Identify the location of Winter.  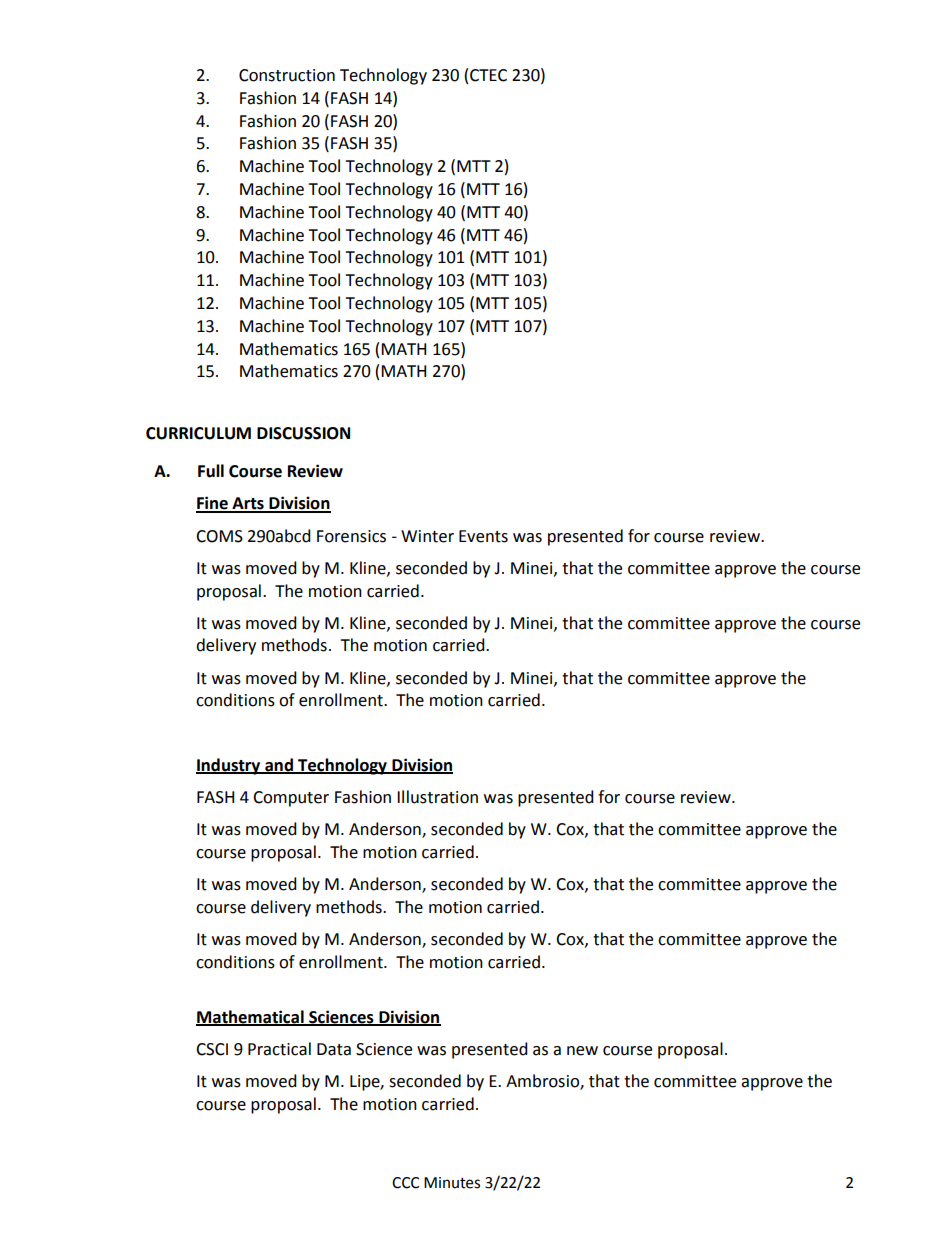
(427, 536).
